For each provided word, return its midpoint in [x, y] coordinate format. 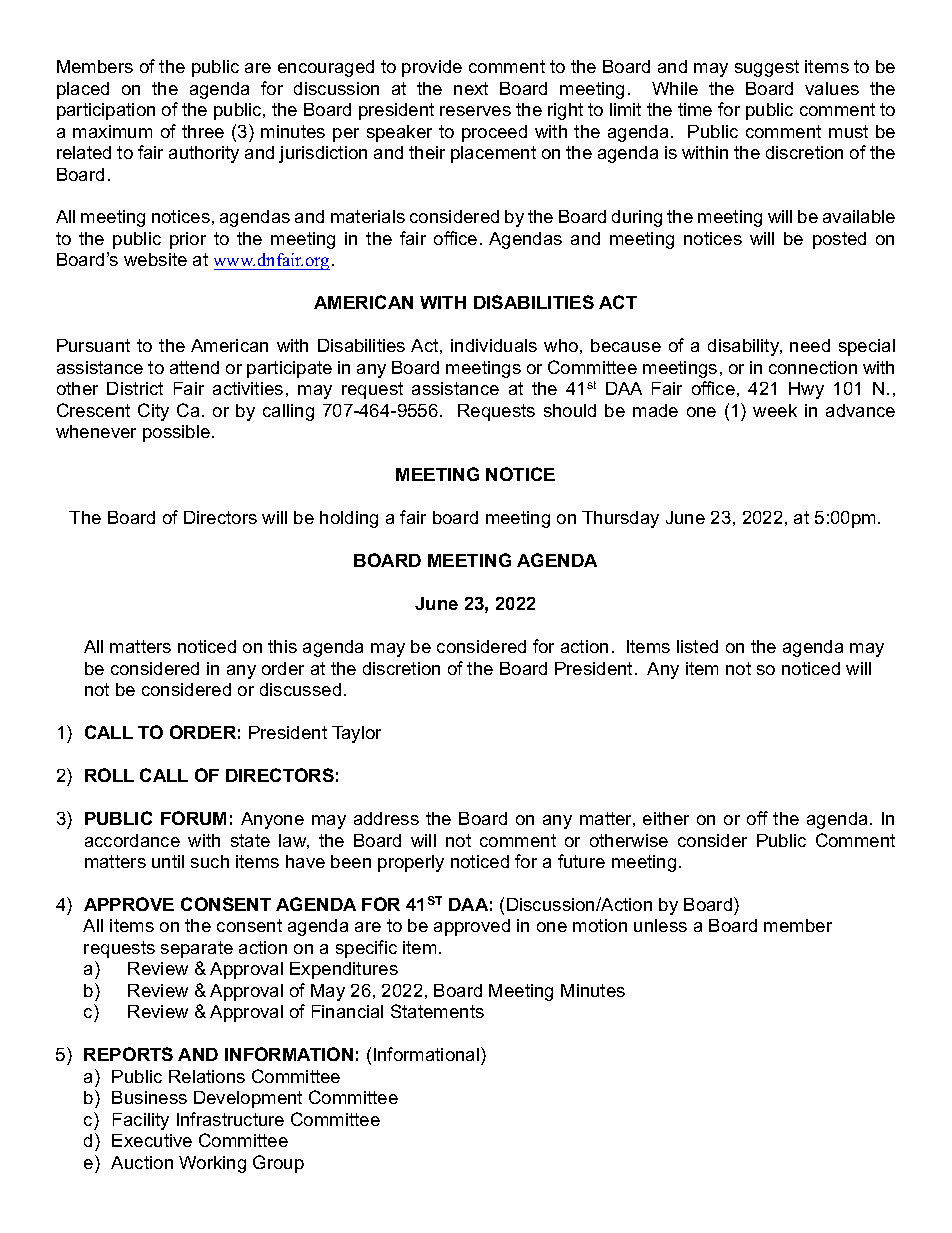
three [203, 131]
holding [349, 519]
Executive [152, 1140]
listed [697, 646]
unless [660, 925]
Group [278, 1164]
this [282, 646]
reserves [475, 111]
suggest [767, 68]
